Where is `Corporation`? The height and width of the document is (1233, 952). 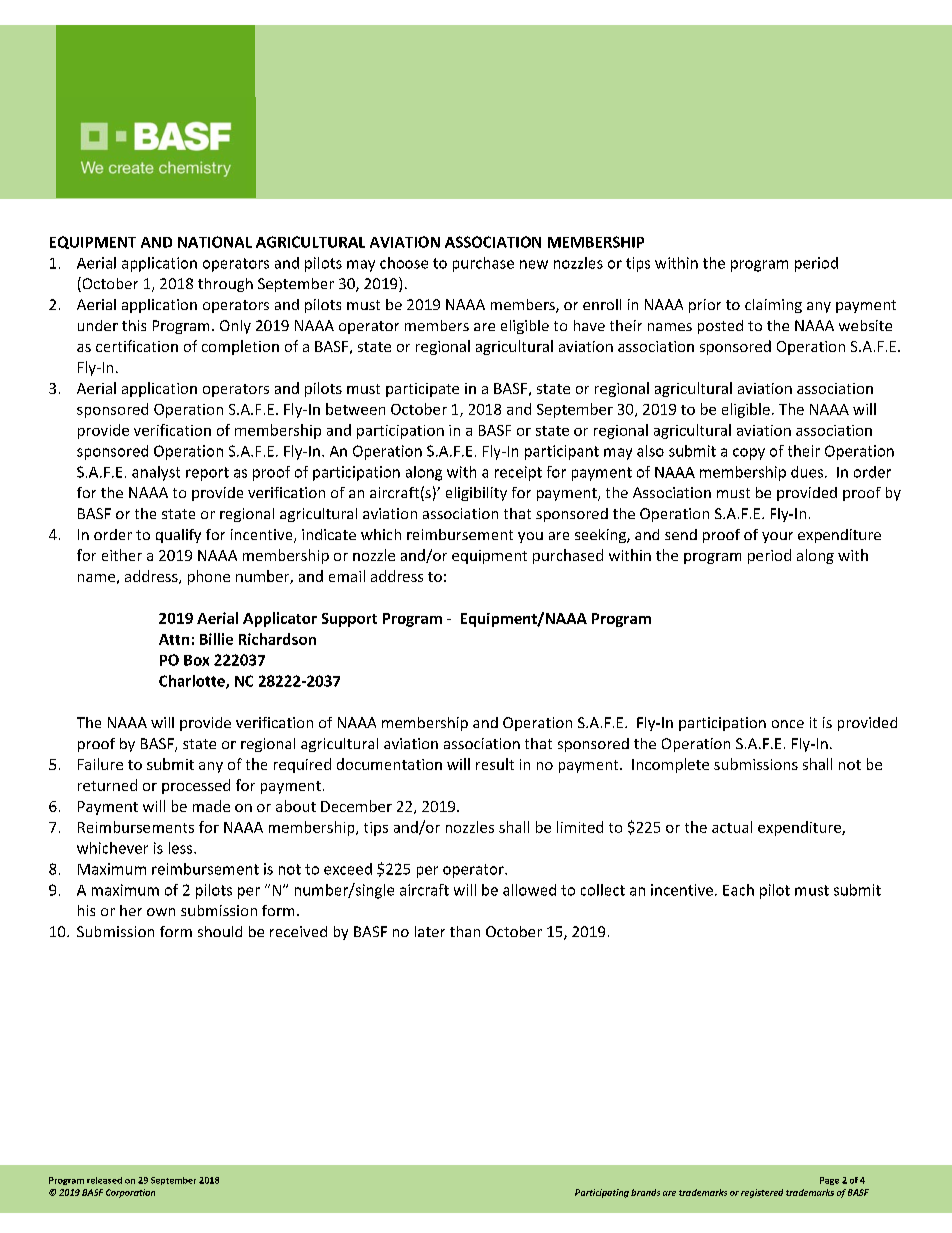 Corporation is located at coordinates (130, 1193).
